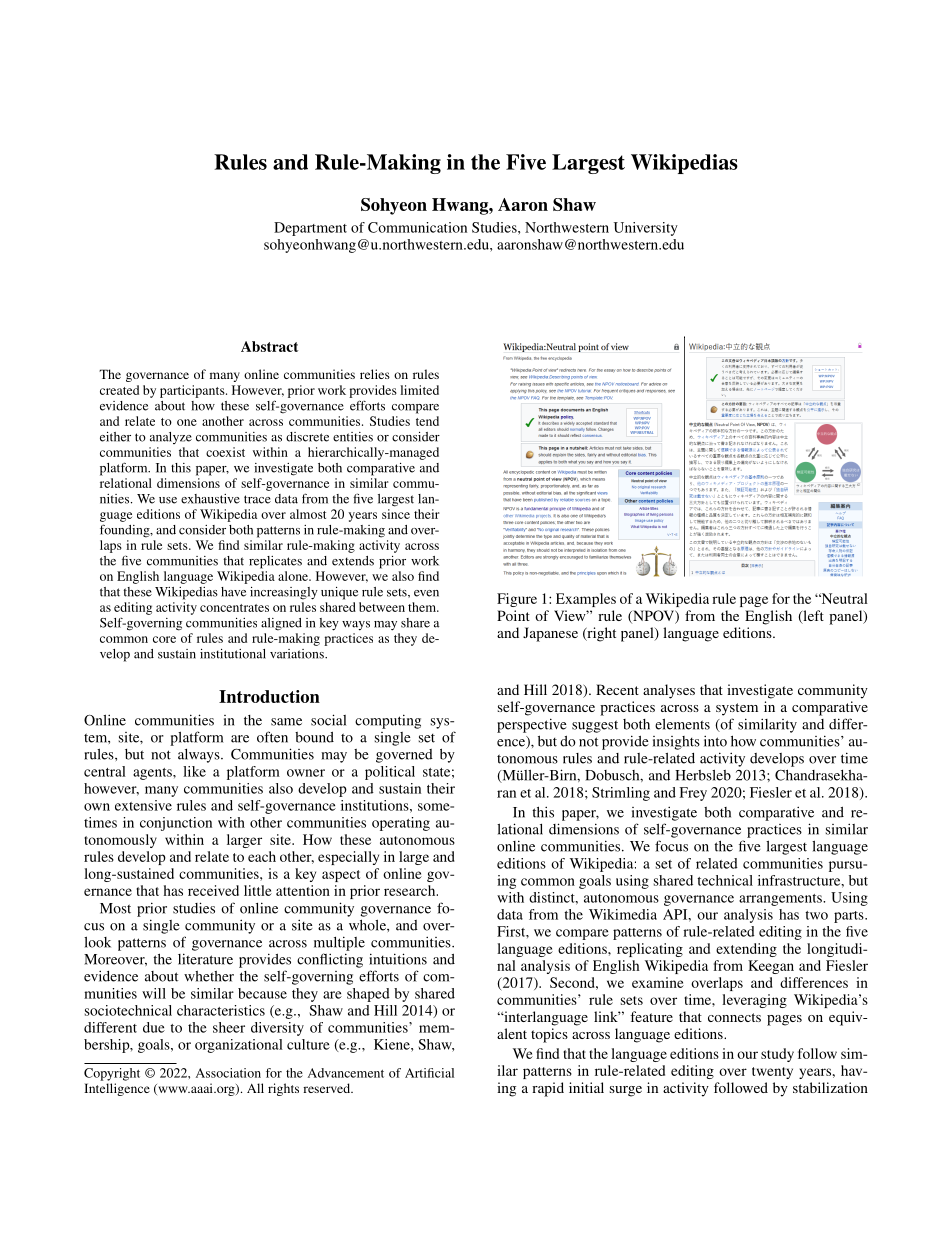 The image size is (952, 1233). Describe the element at coordinates (310, 229) in the document. I see `Department` at that location.
